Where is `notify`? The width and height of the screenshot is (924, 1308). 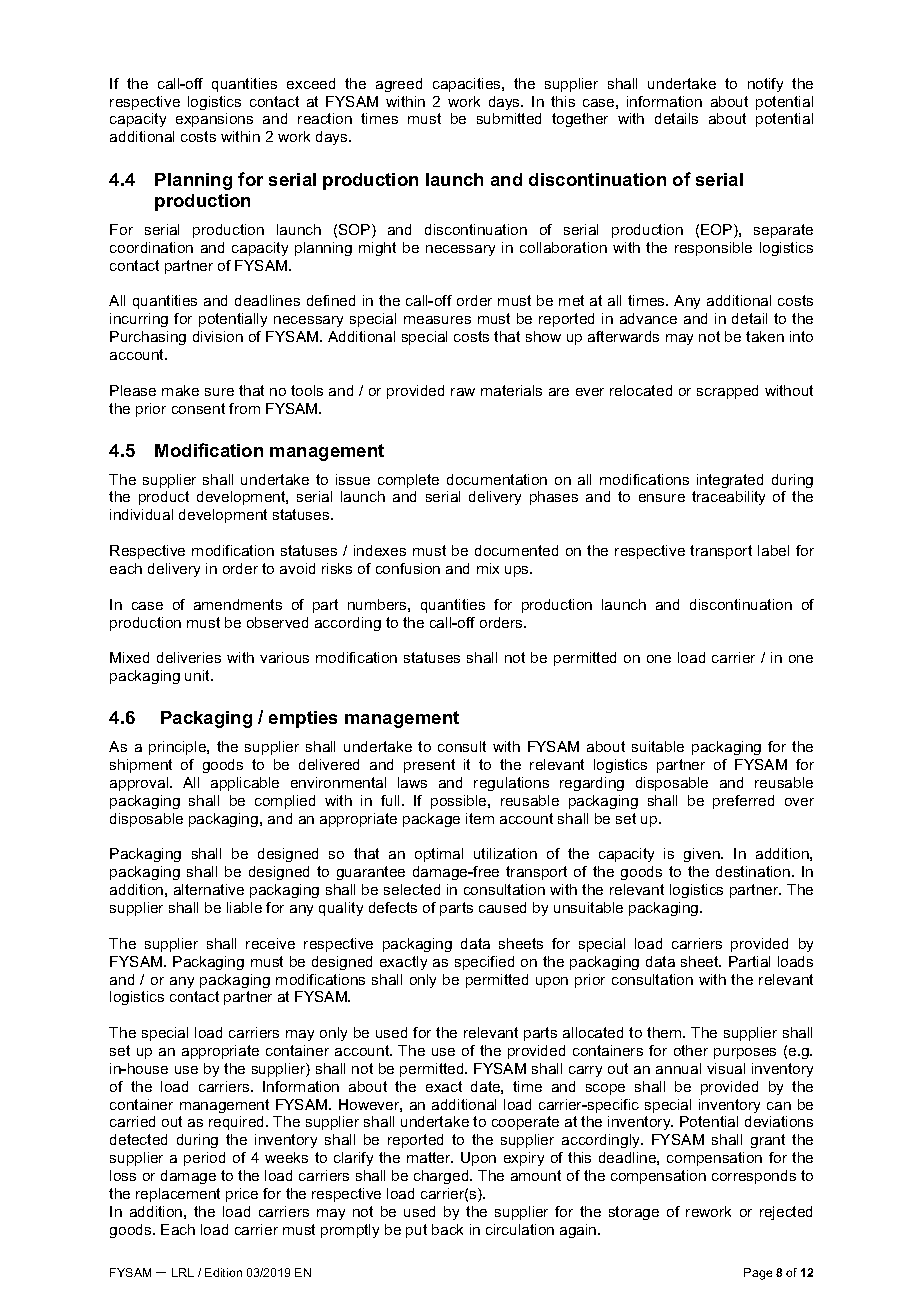 notify is located at coordinates (765, 85).
